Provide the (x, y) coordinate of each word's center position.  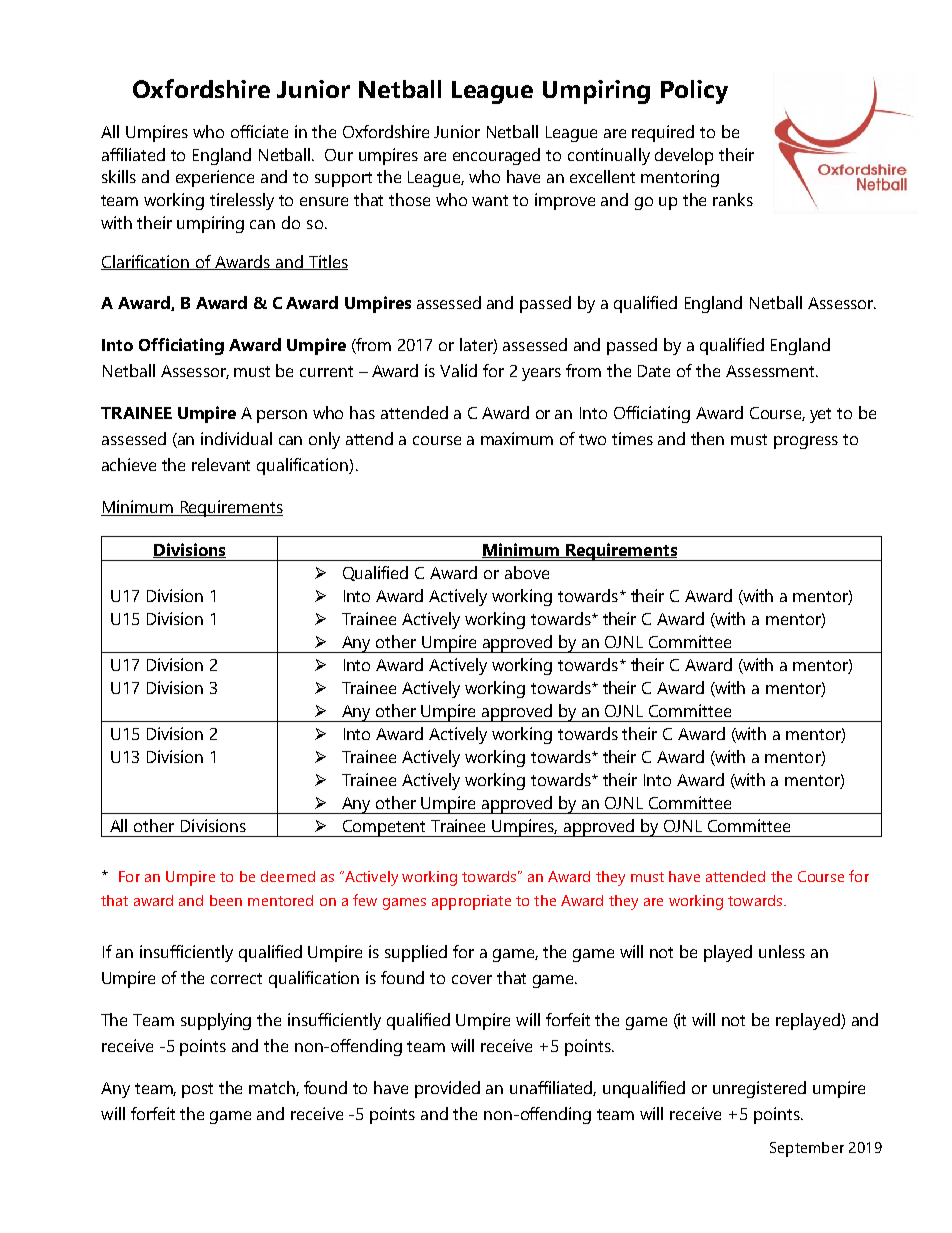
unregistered (759, 1089)
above (527, 572)
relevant (221, 464)
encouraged (496, 156)
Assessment (771, 371)
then (707, 438)
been (226, 900)
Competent (385, 828)
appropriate (471, 902)
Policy (694, 92)
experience (215, 178)
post (197, 1090)
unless (782, 951)
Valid (458, 370)
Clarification (146, 262)
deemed (288, 876)
